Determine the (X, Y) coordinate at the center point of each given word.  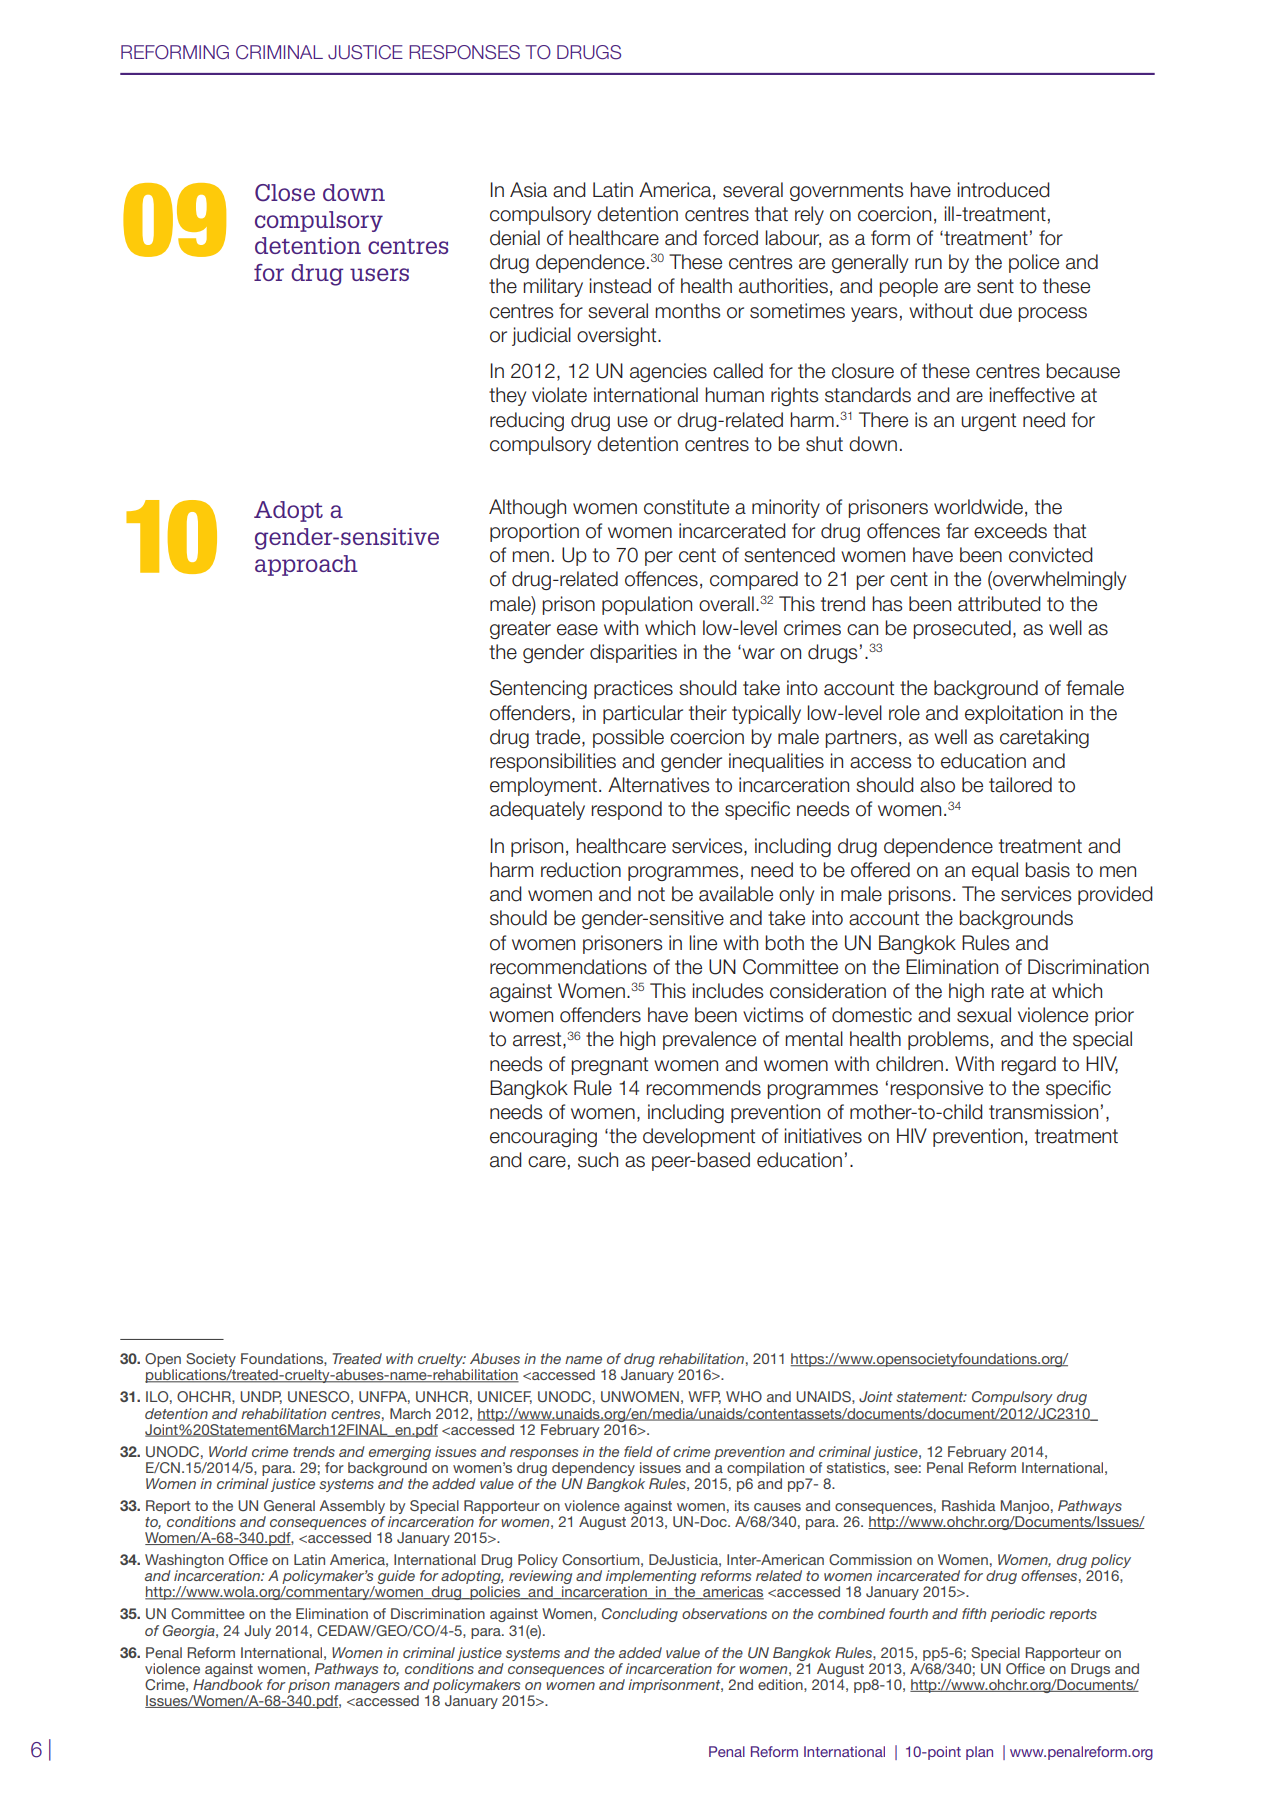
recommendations (568, 967)
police (1034, 263)
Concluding (640, 1615)
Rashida (968, 1505)
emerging (400, 1453)
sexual (984, 1015)
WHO (744, 1396)
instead (620, 286)
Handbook (228, 1684)
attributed (999, 604)
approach (306, 565)
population (647, 605)
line (703, 943)
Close (285, 193)
